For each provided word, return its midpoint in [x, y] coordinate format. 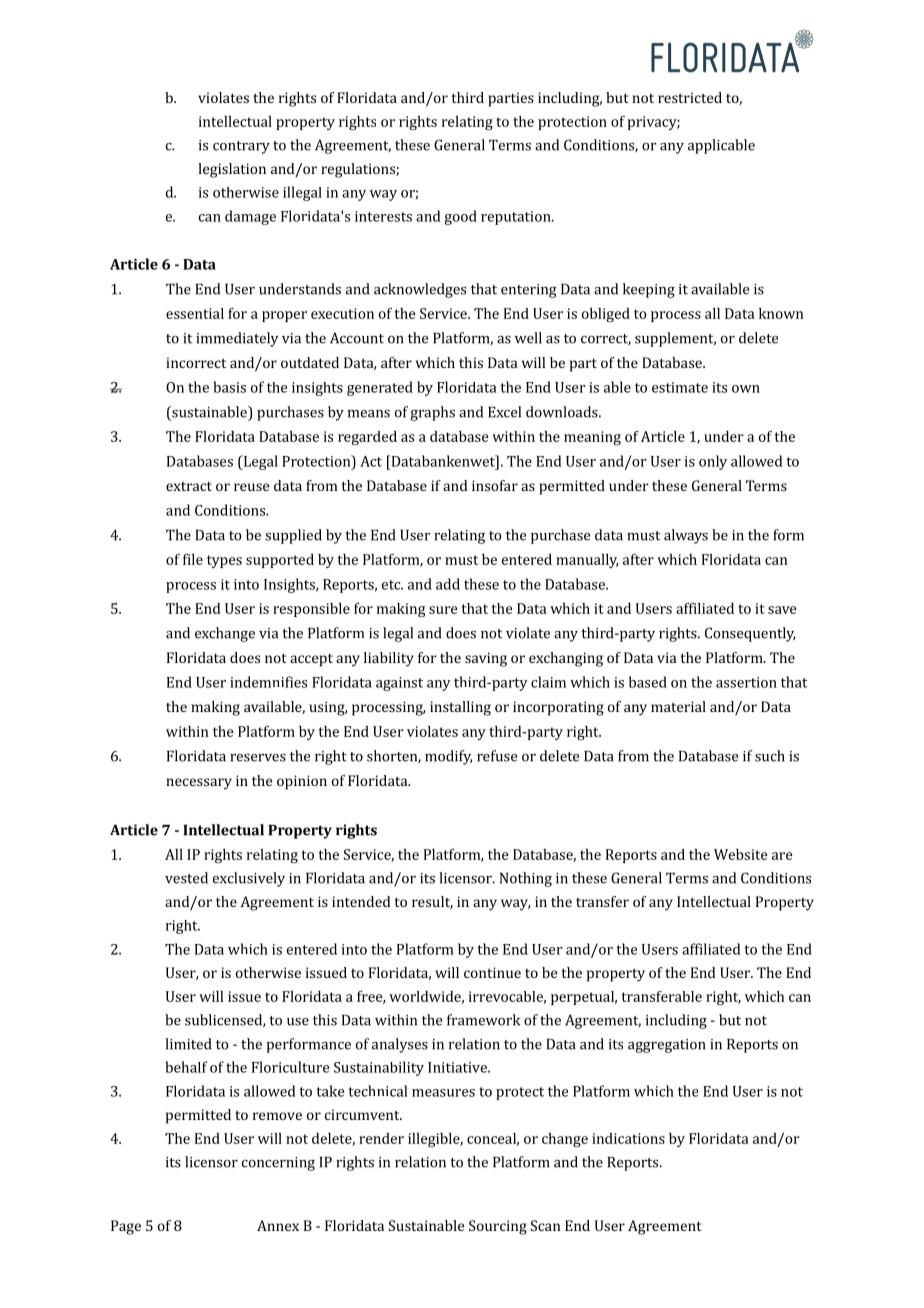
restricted [690, 97]
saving [486, 659]
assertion [746, 682]
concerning [278, 1164]
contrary [241, 147]
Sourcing [498, 1227]
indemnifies [268, 682]
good [461, 217]
